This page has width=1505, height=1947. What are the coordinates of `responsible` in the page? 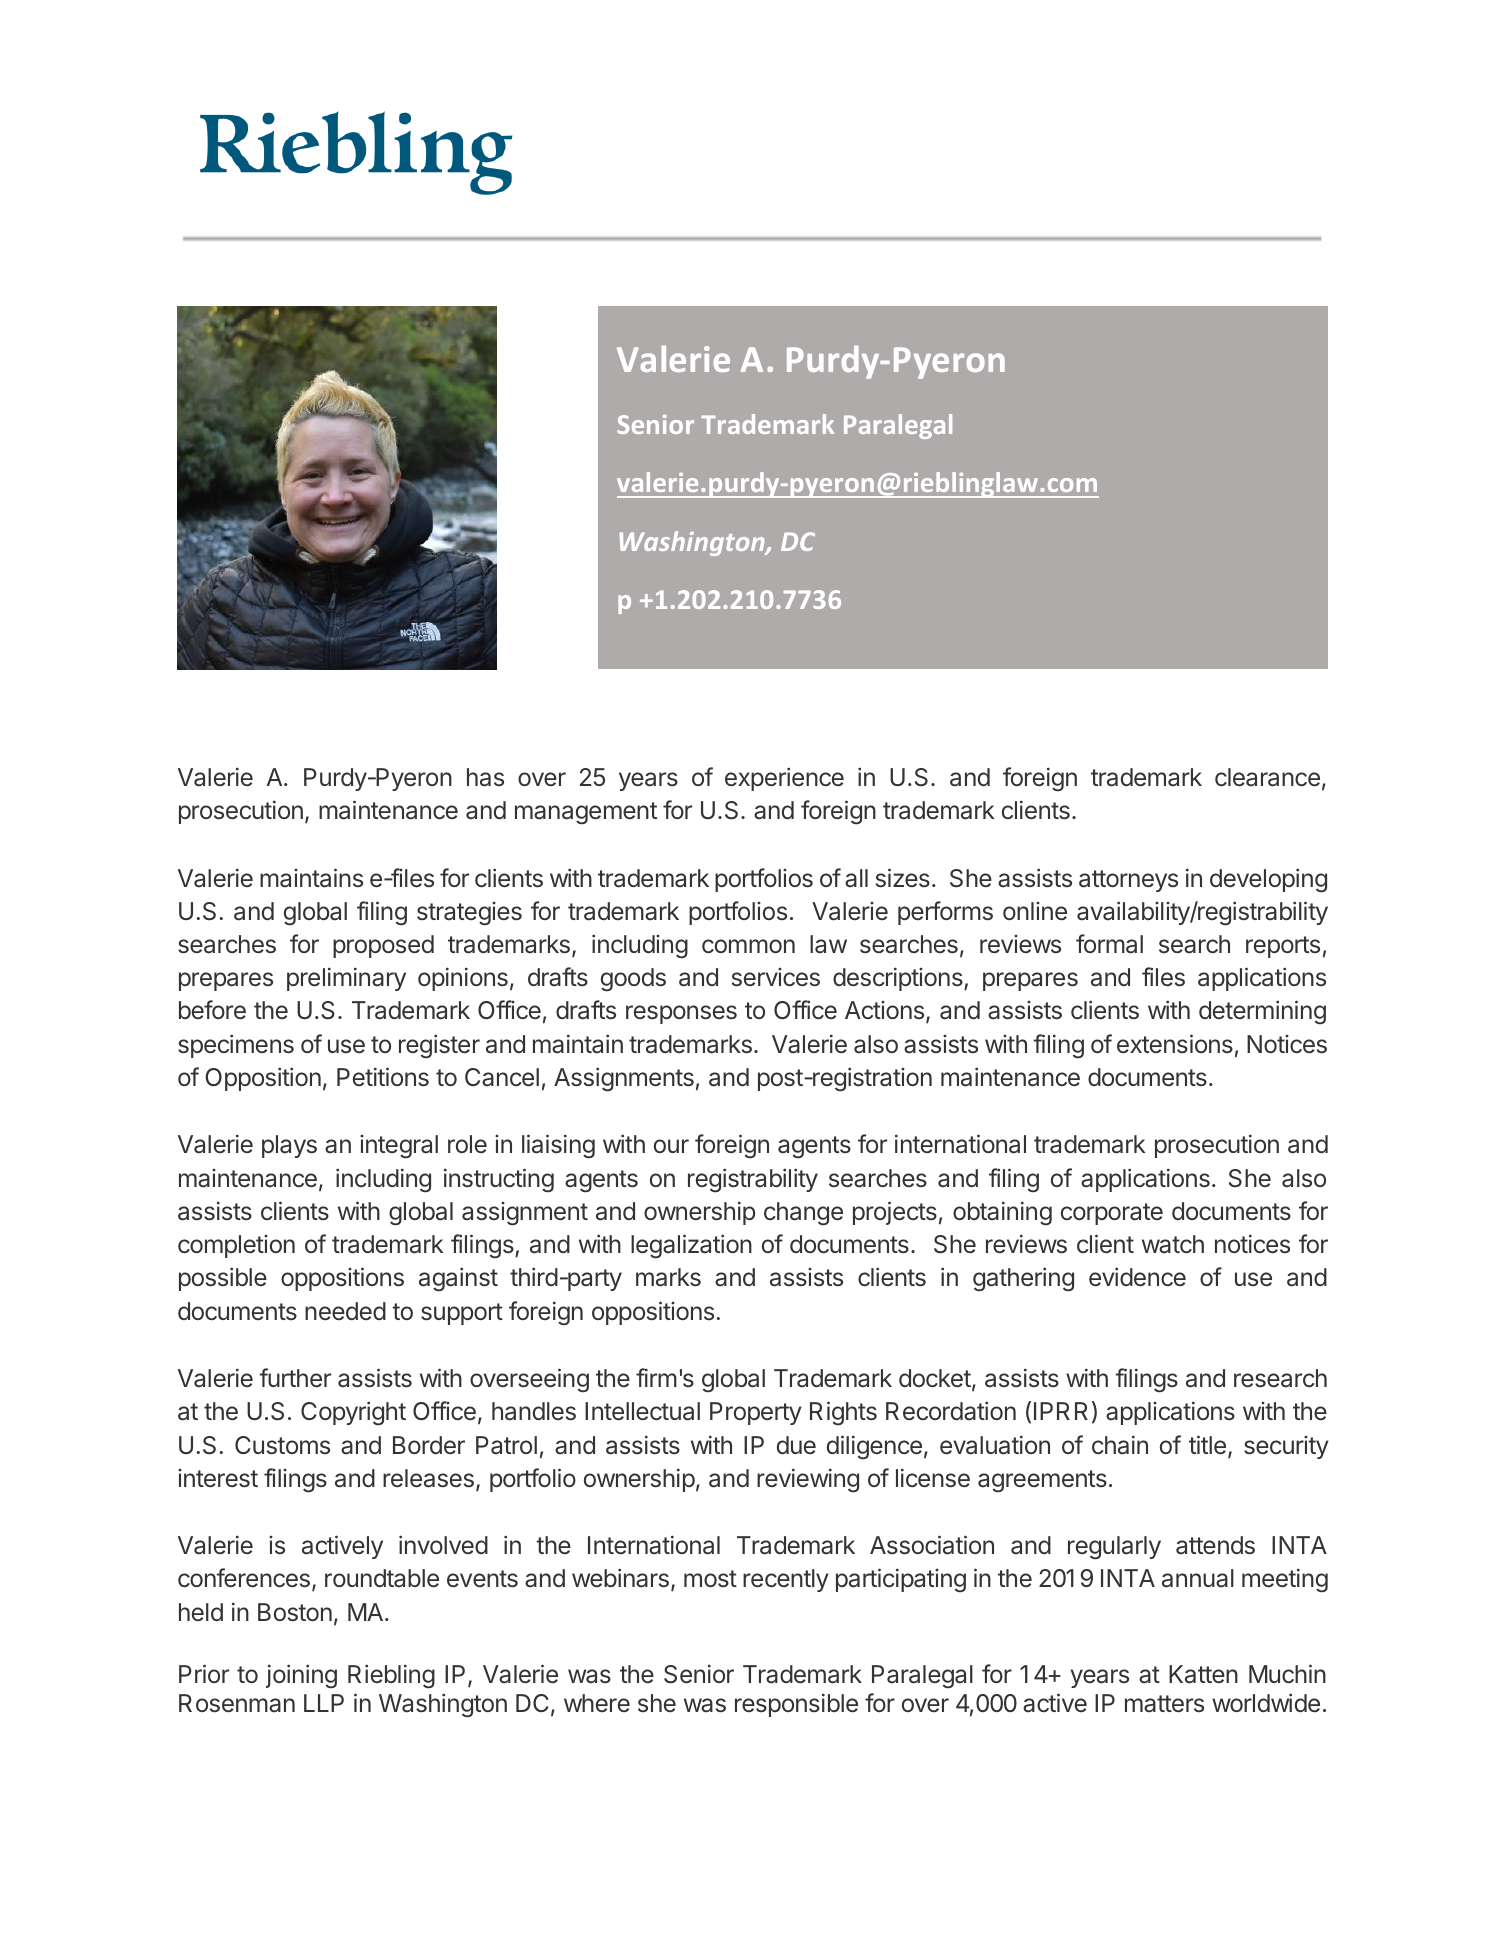 It's located at (796, 1705).
